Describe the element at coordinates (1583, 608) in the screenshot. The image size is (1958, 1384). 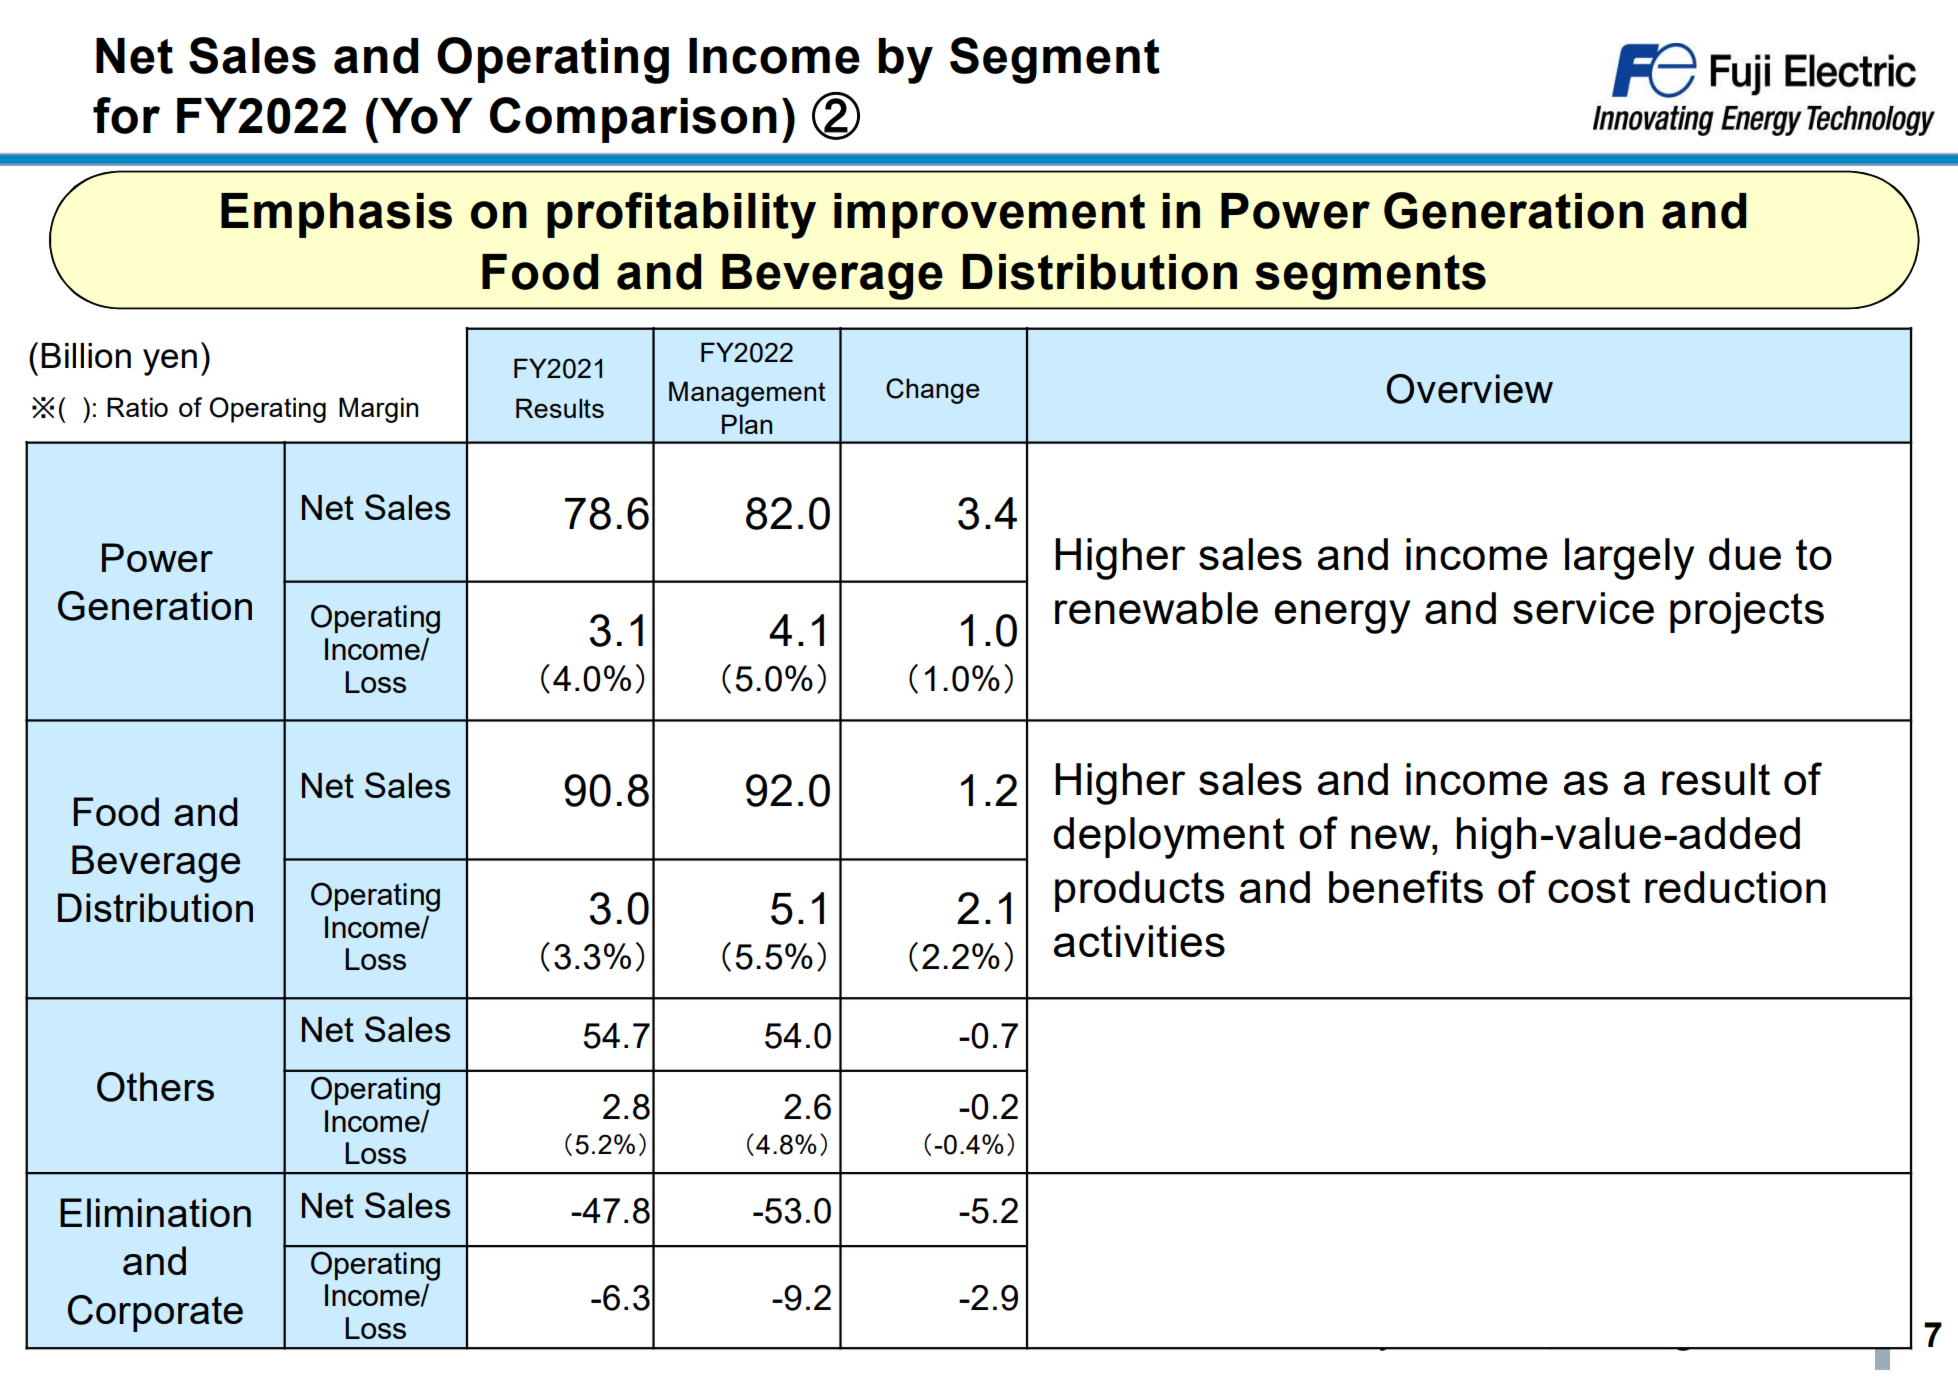
I see `service` at that location.
